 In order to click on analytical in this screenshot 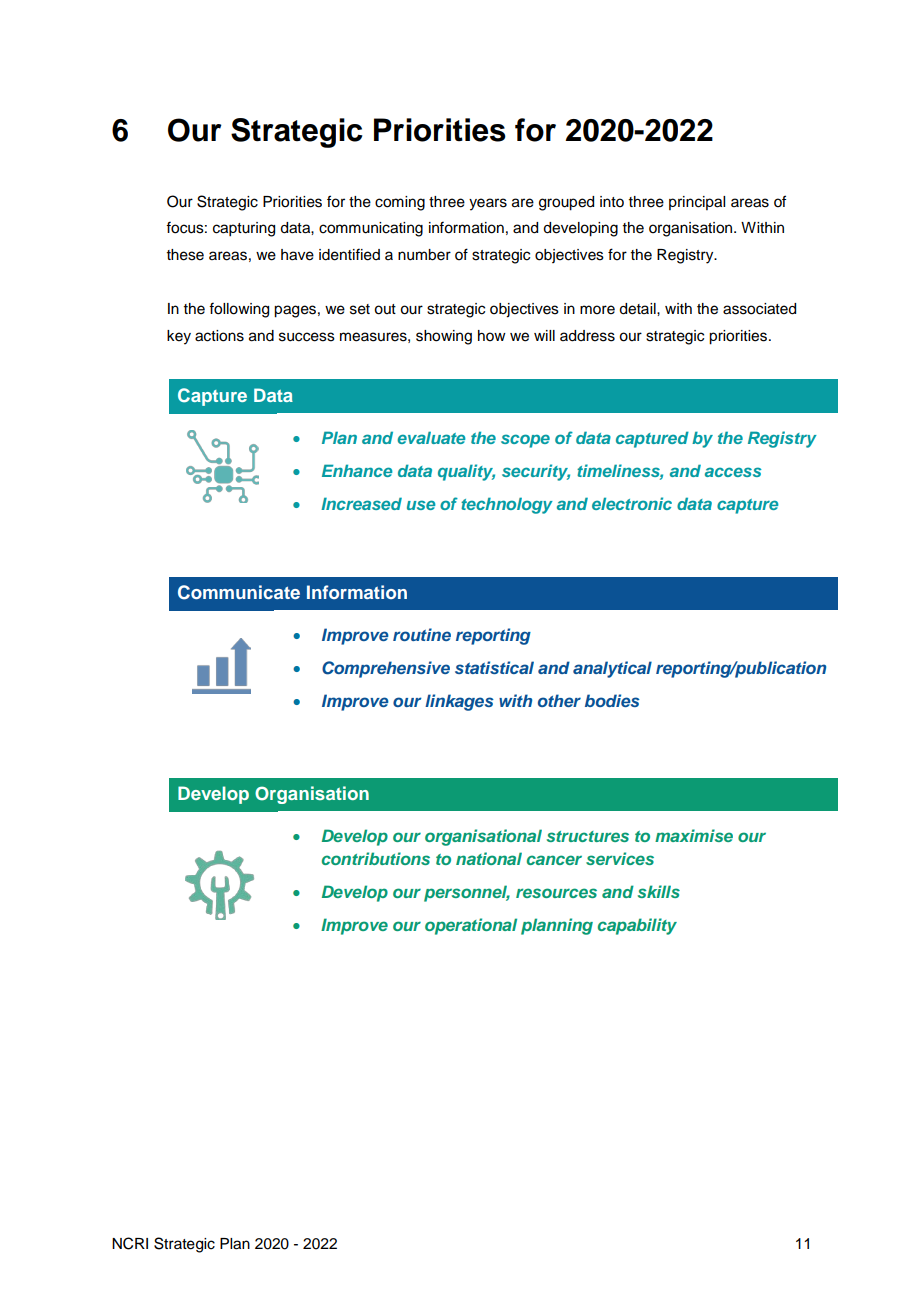, I will do `click(612, 669)`.
